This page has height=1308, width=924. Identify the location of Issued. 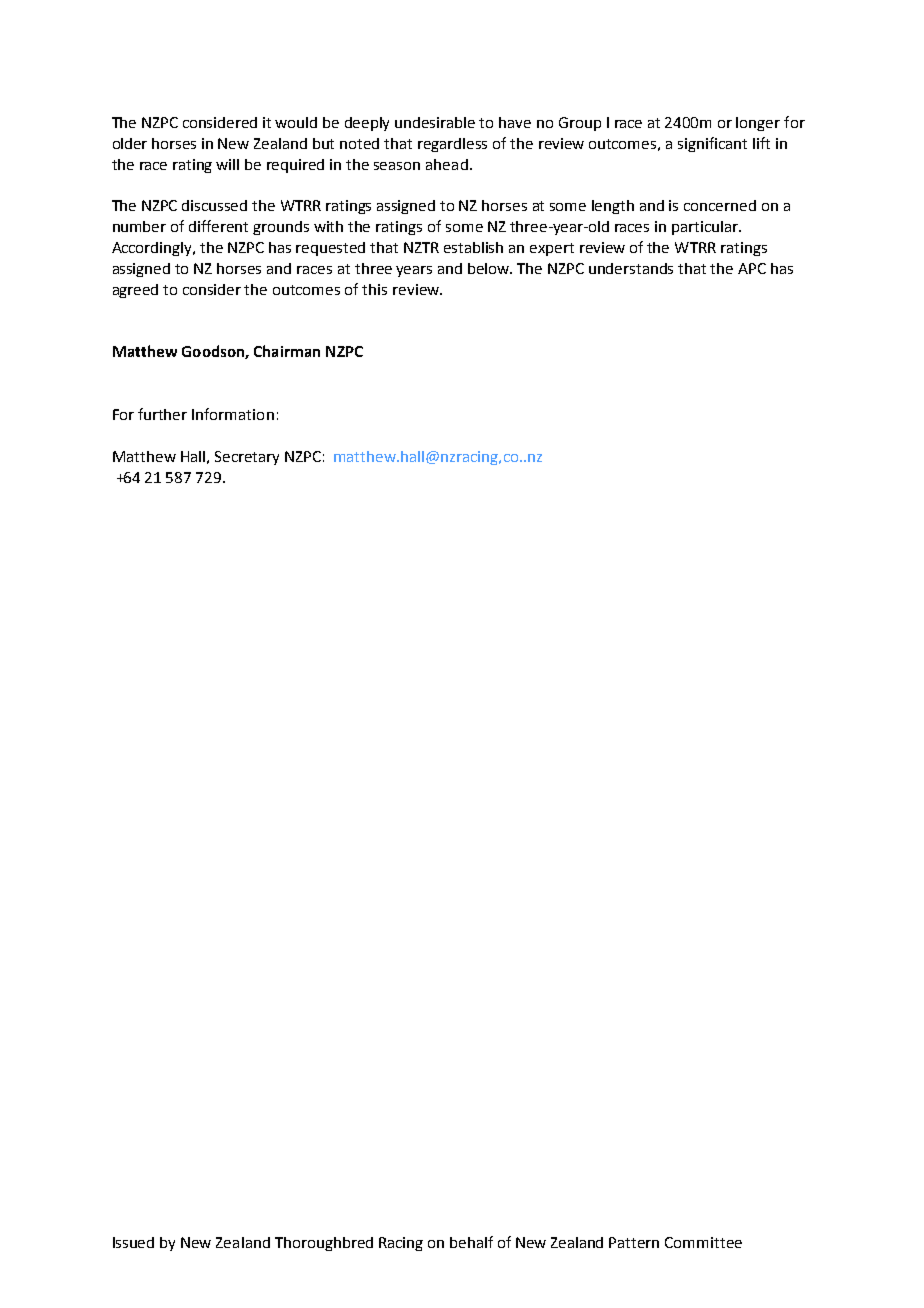
(133, 1242).
